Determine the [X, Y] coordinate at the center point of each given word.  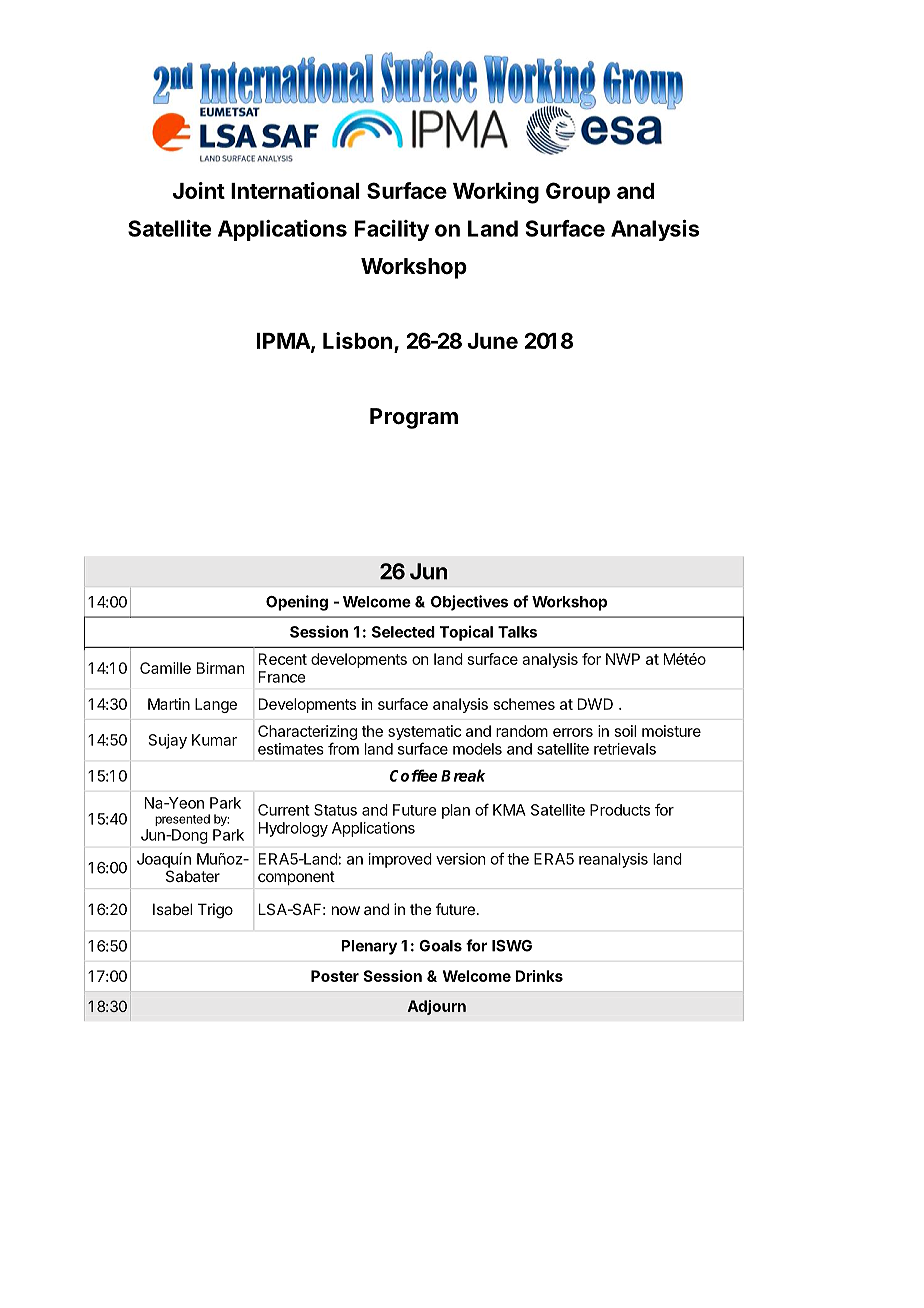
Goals [440, 946]
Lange [216, 705]
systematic [424, 732]
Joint [199, 190]
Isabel [172, 909]
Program [414, 418]
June [492, 341]
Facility [392, 230]
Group [578, 193]
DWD [595, 704]
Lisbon [357, 340]
